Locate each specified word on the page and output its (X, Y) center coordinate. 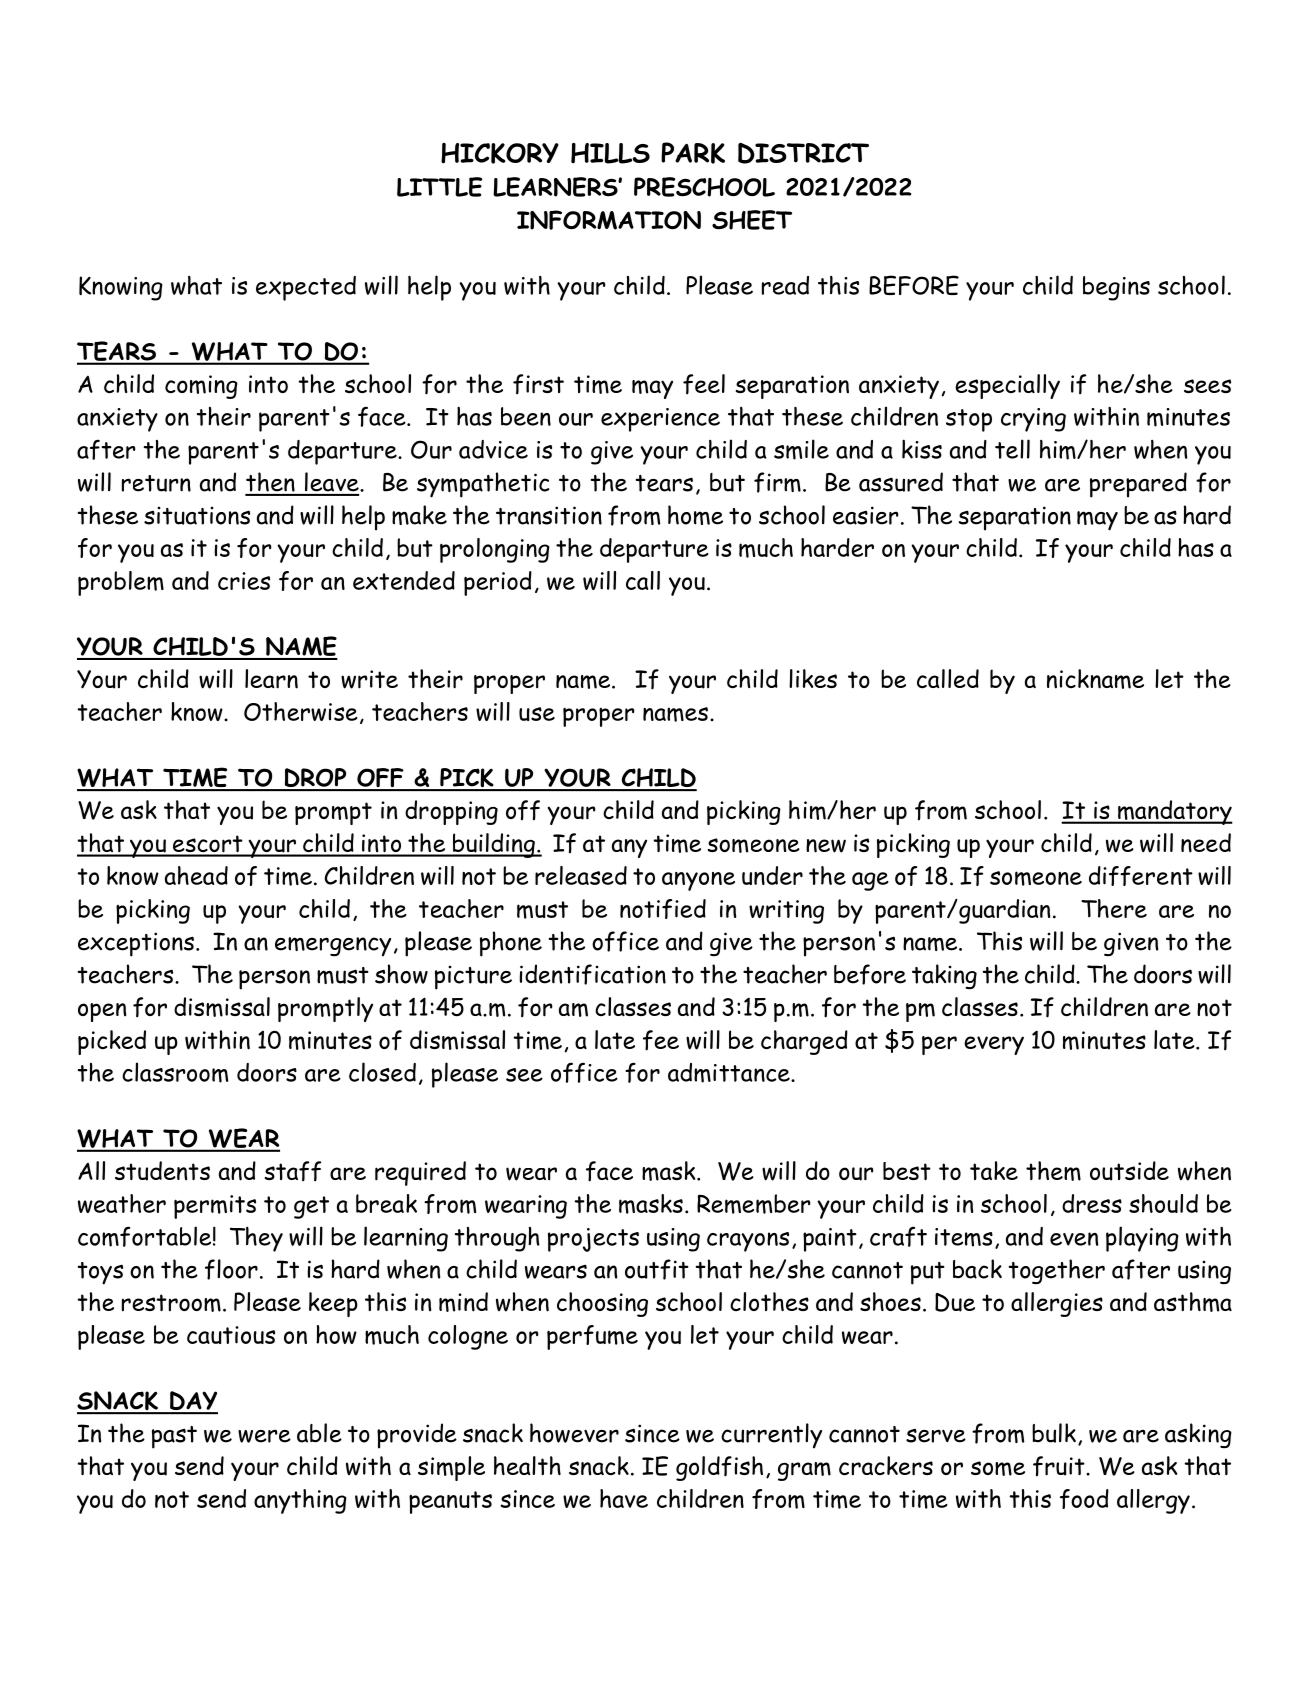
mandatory (1174, 812)
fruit (1060, 1466)
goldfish (719, 1468)
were (264, 1436)
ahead (196, 875)
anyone (698, 881)
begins (1116, 288)
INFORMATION (609, 220)
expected (306, 288)
